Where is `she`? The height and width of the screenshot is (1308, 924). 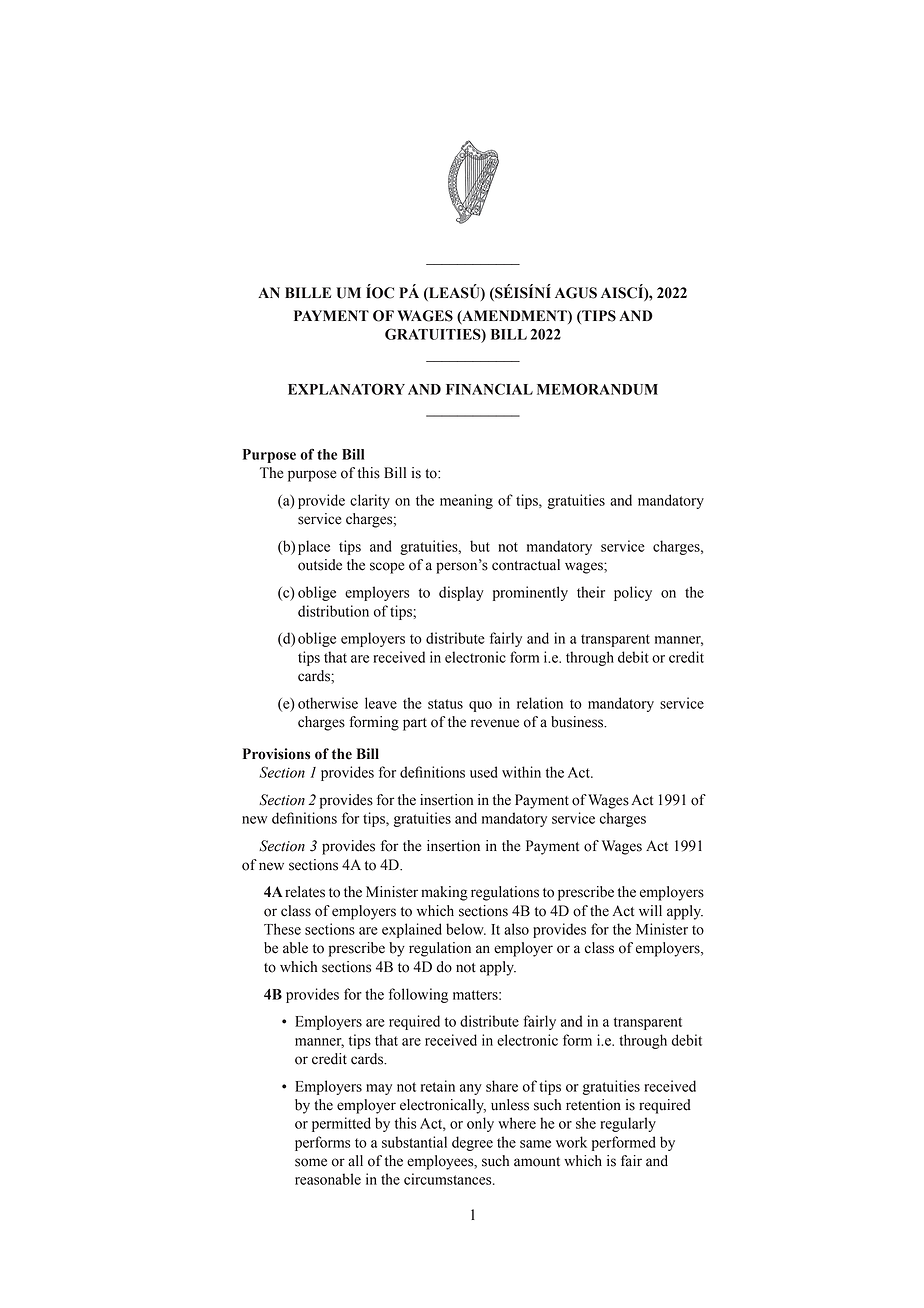
she is located at coordinates (586, 1123).
